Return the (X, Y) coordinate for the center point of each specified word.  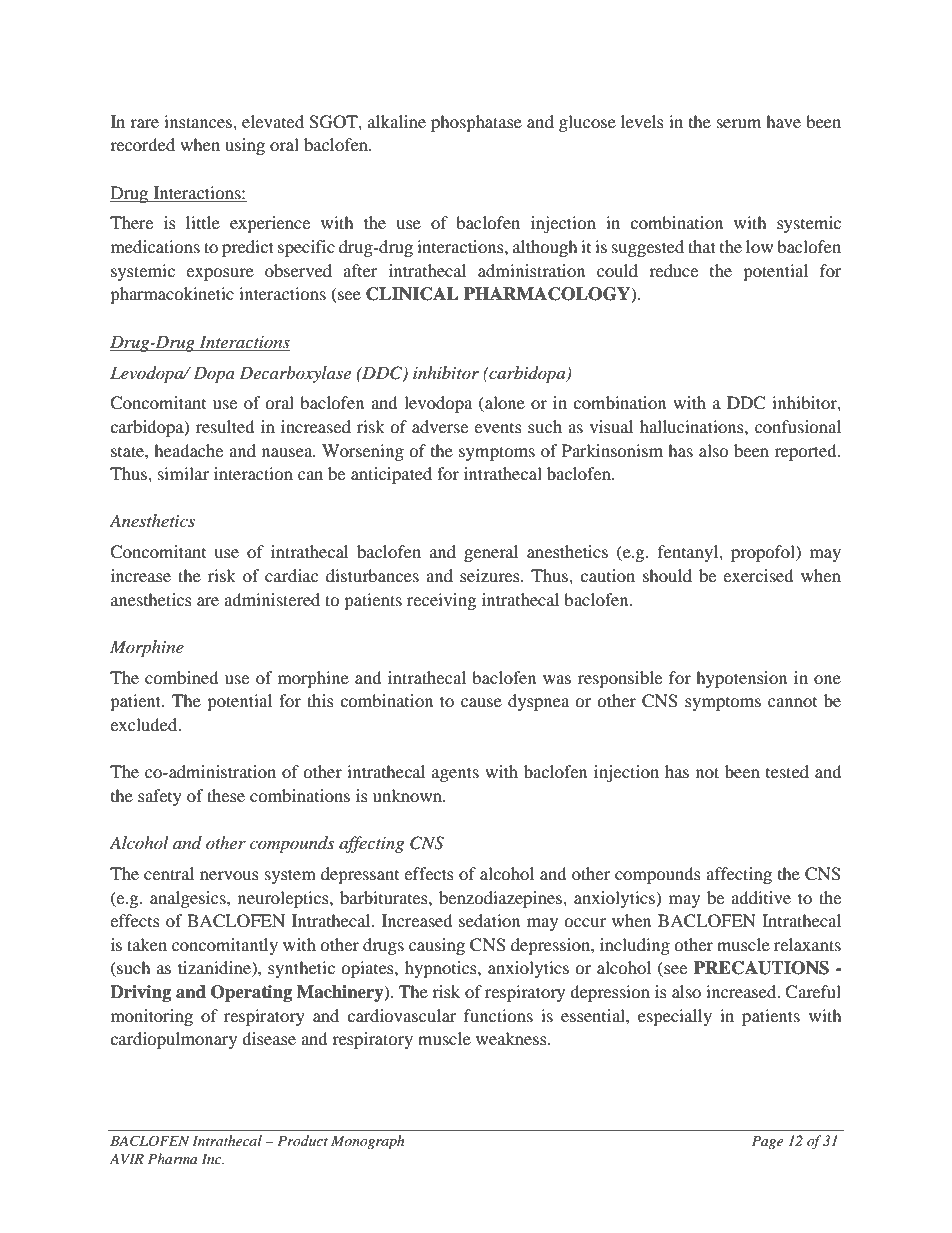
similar (183, 473)
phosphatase (476, 123)
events (498, 428)
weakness (512, 1038)
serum (739, 123)
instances (199, 121)
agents (455, 774)
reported (807, 452)
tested (787, 771)
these (226, 795)
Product (302, 1140)
